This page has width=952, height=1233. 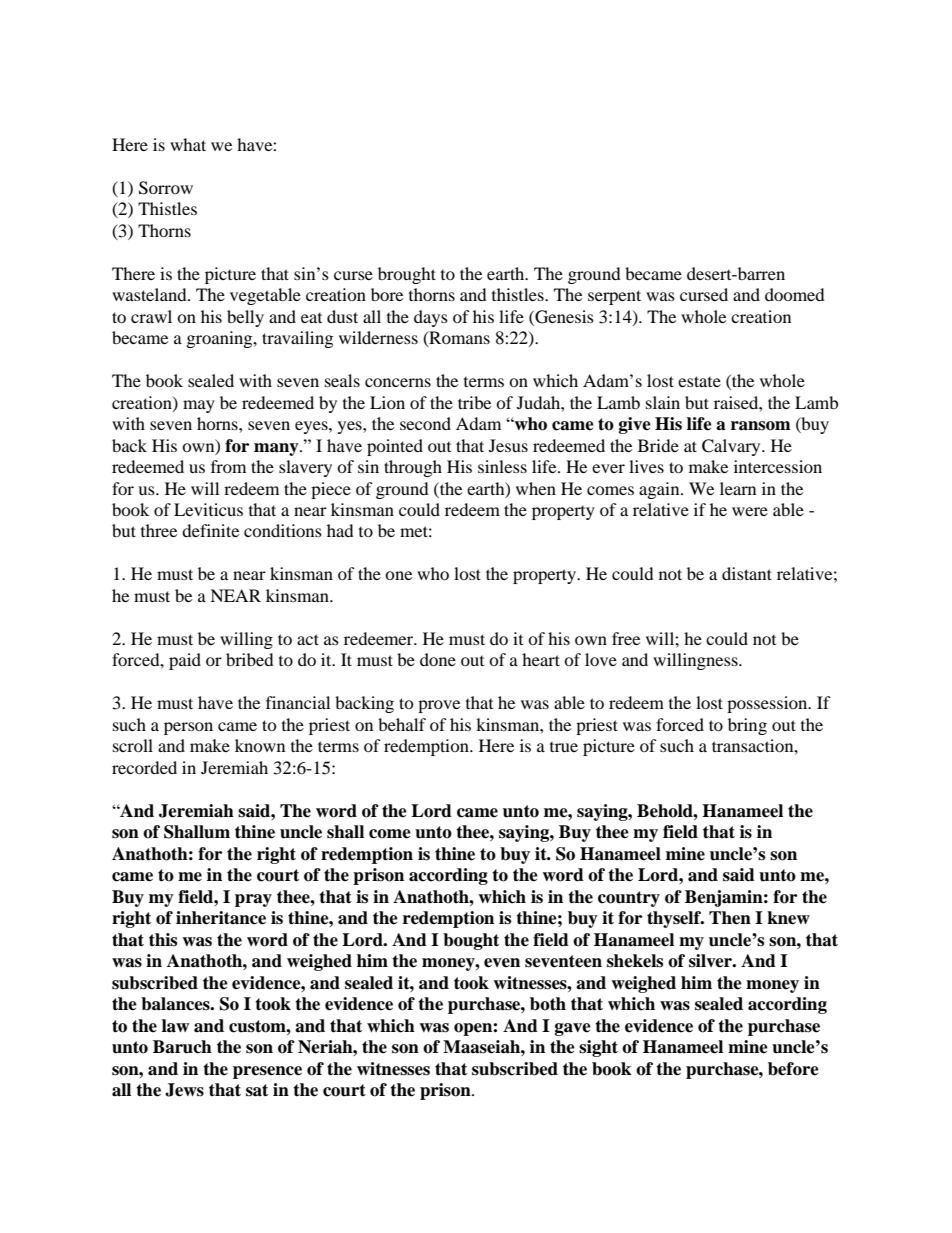 I want to click on Then, so click(x=730, y=918).
